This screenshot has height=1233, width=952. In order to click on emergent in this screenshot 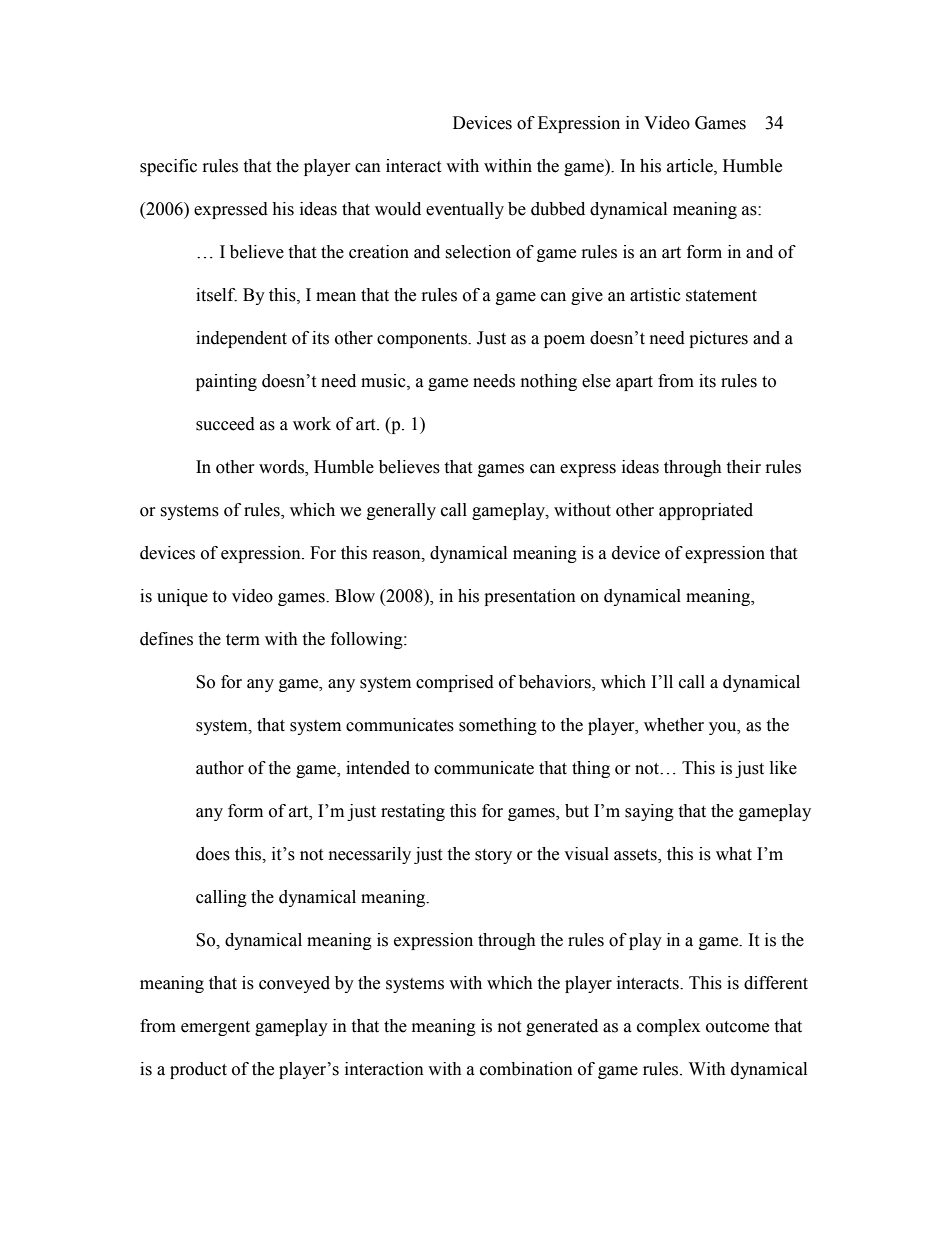, I will do `click(215, 1028)`.
